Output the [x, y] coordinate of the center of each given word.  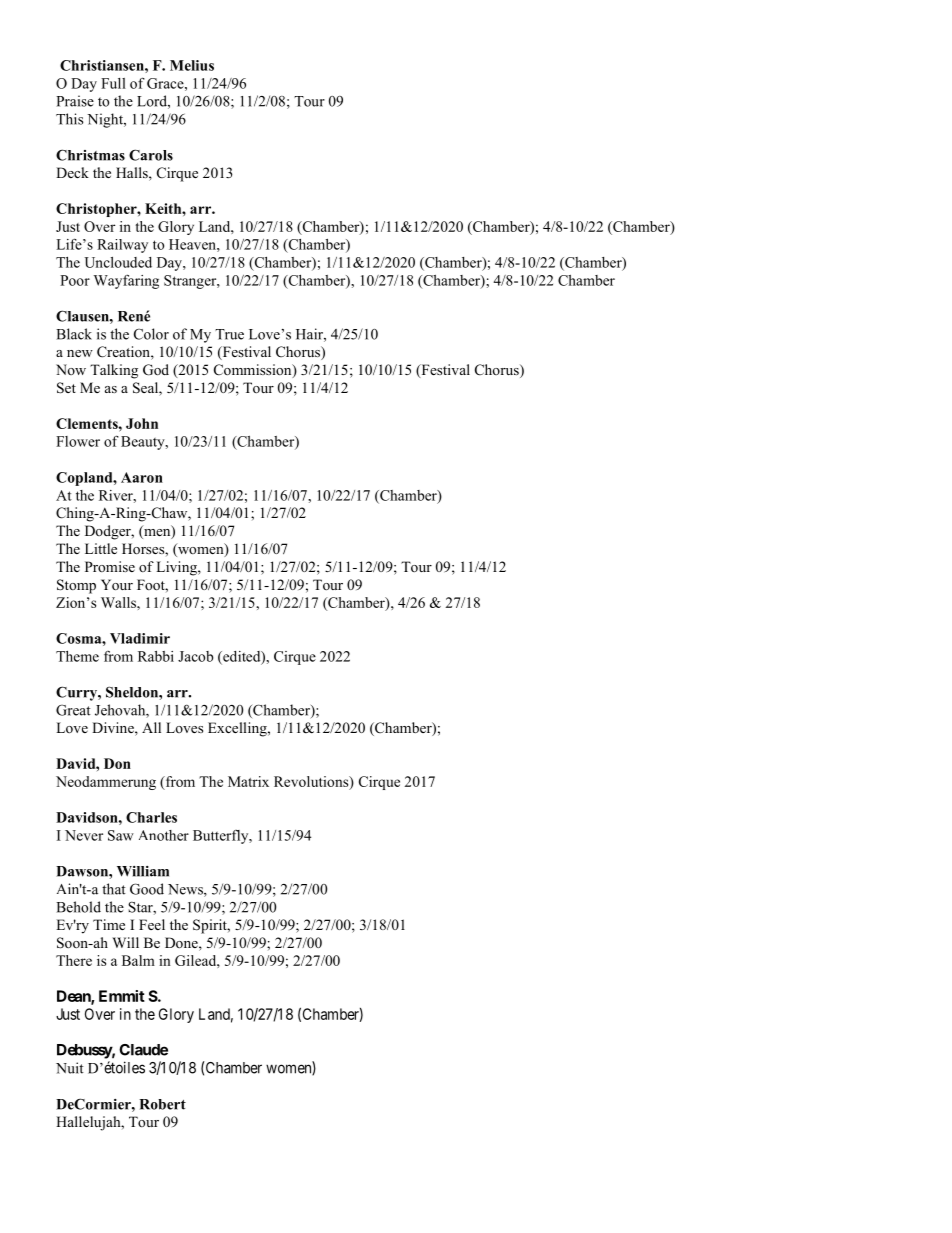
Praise [75, 101]
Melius [192, 65]
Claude [143, 1050]
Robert [162, 1104]
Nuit [70, 1068]
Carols [151, 155]
